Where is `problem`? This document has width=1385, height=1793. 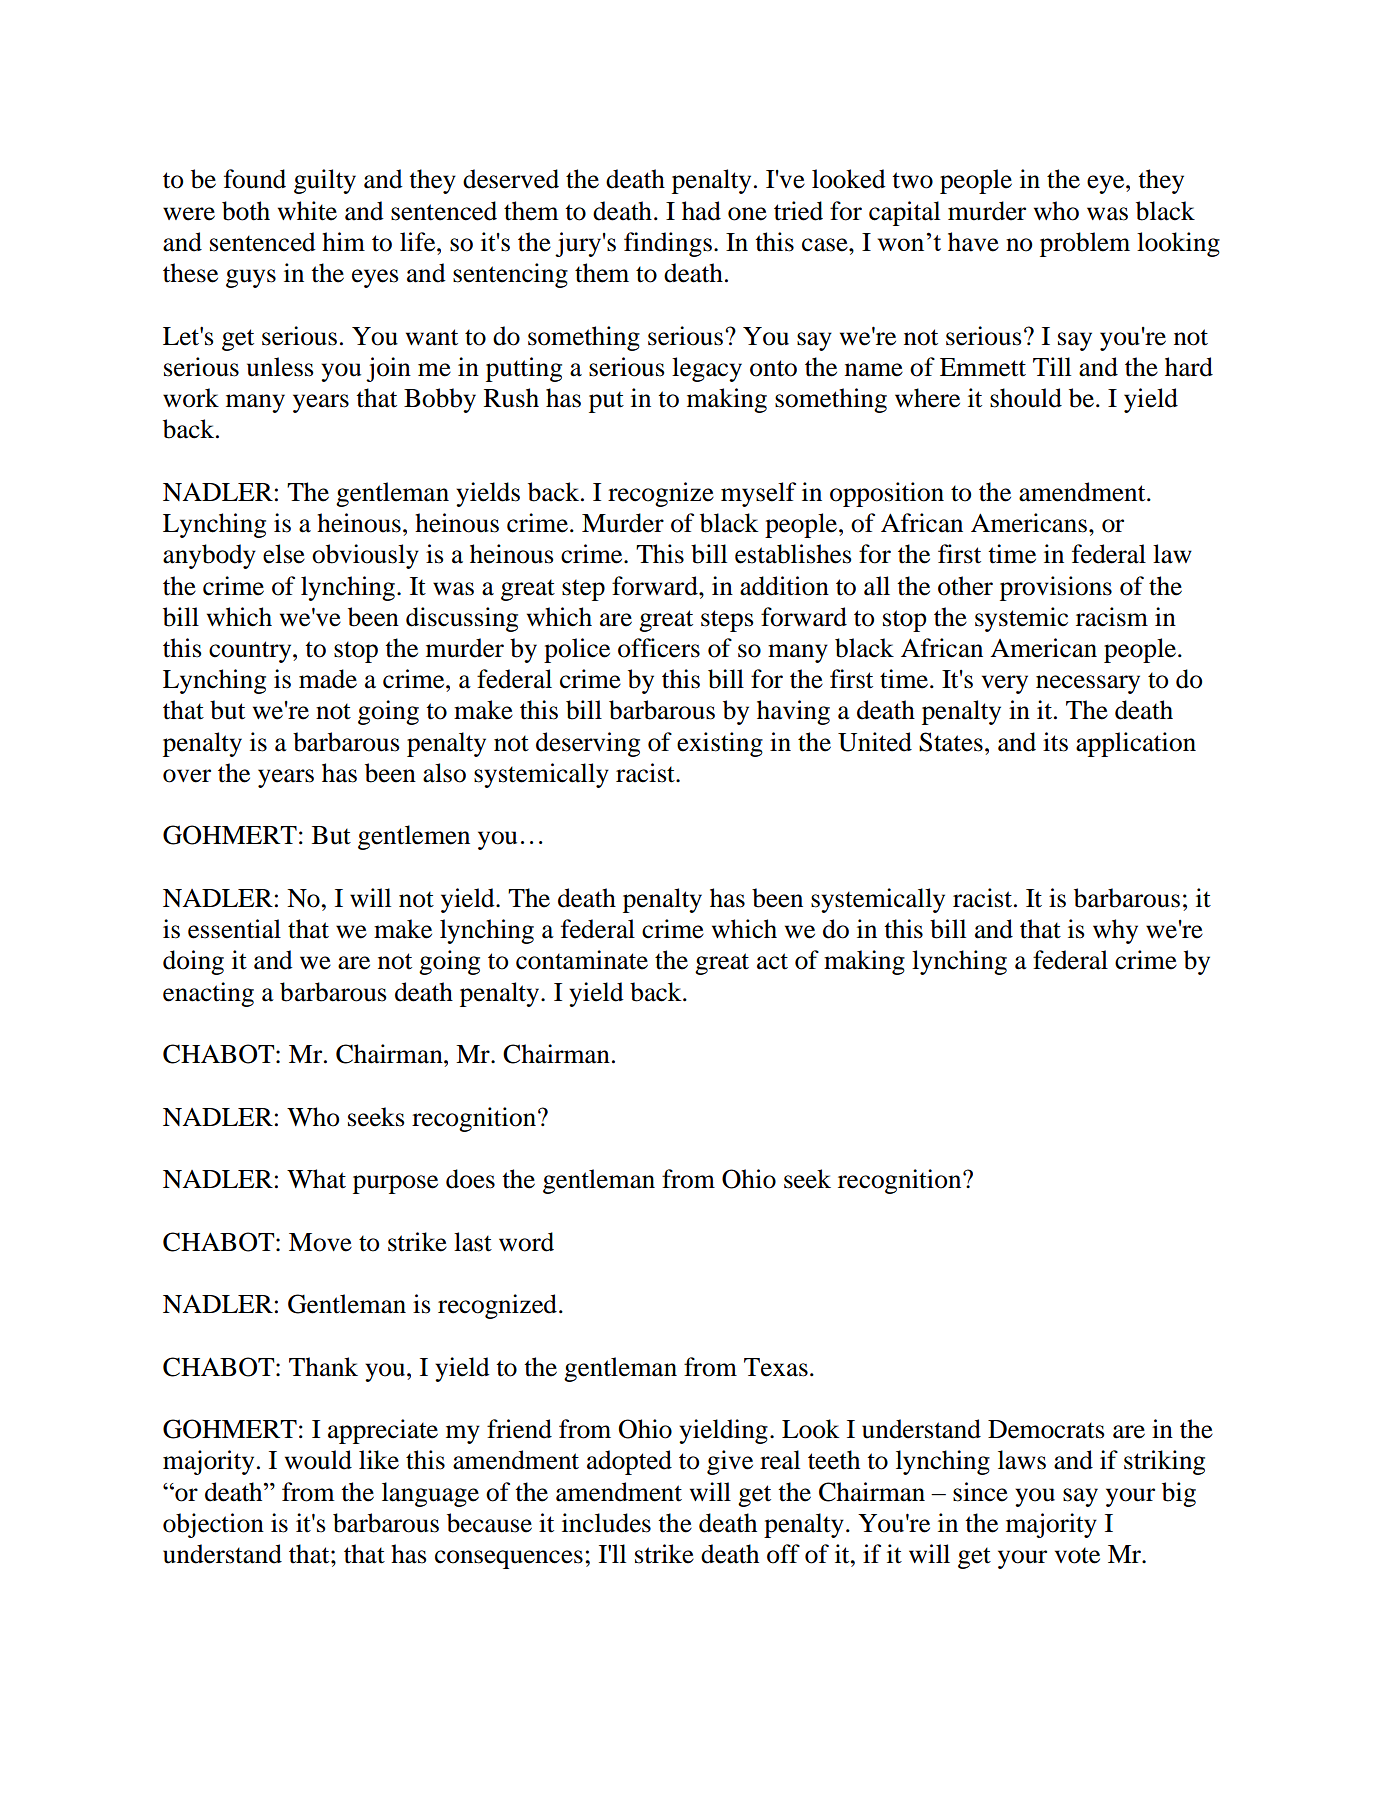 problem is located at coordinates (1085, 244).
